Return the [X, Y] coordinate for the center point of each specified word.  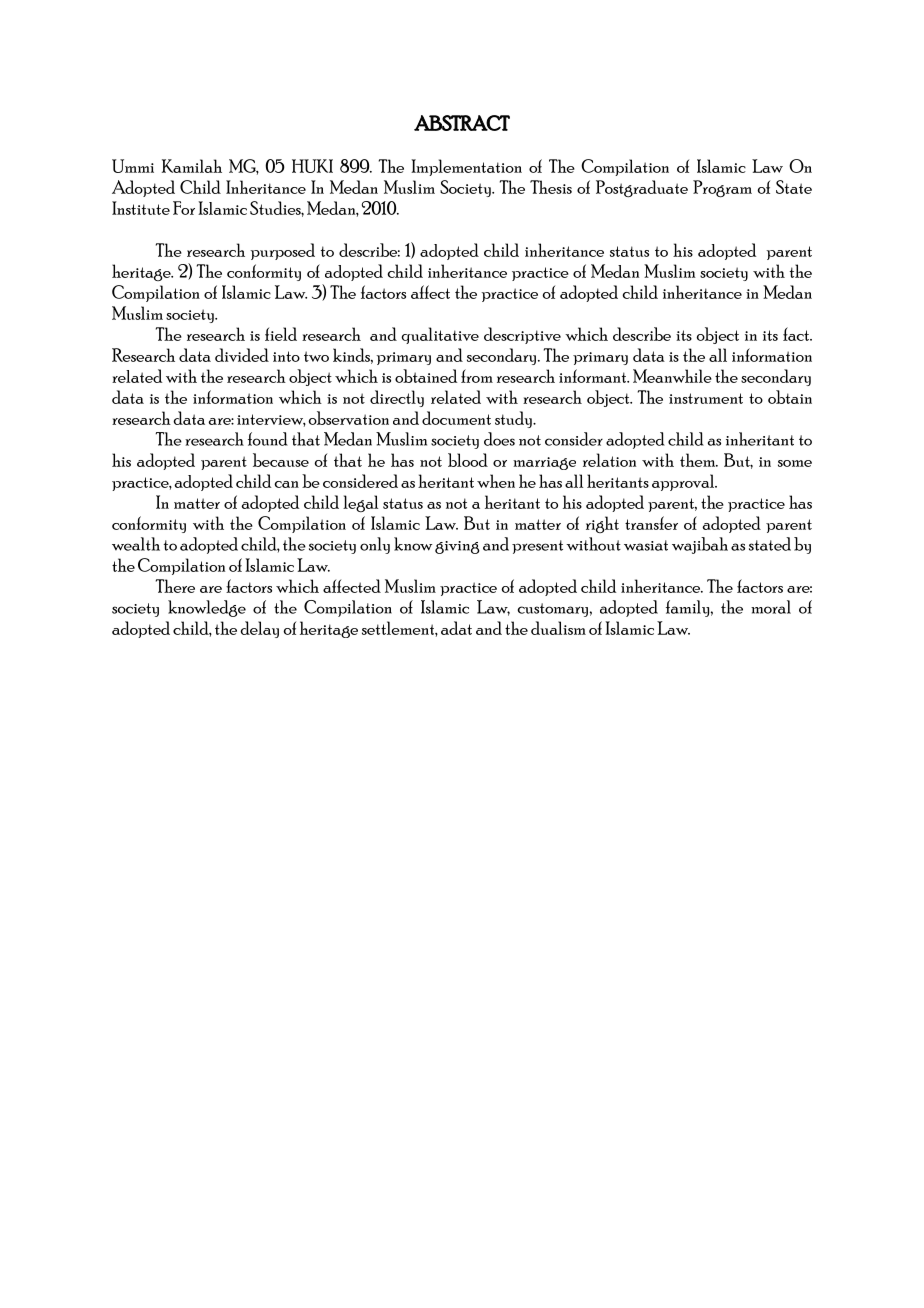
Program [722, 189]
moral [771, 607]
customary [553, 610]
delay [259, 629]
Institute [141, 208]
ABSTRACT [462, 123]
